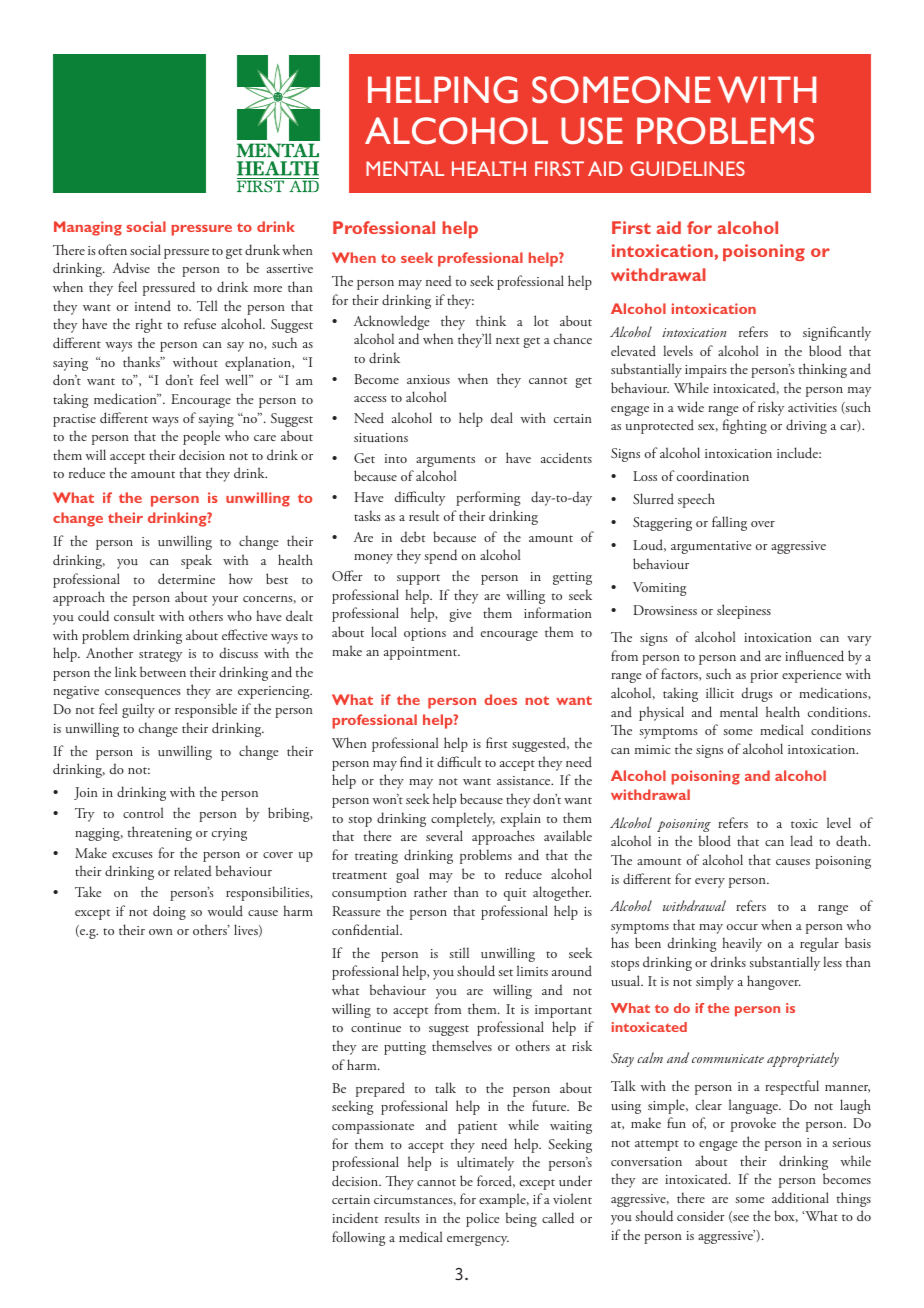 Image resolution: width=924 pixels, height=1308 pixels. What do you see at coordinates (541, 320) in the image?
I see `lot` at bounding box center [541, 320].
